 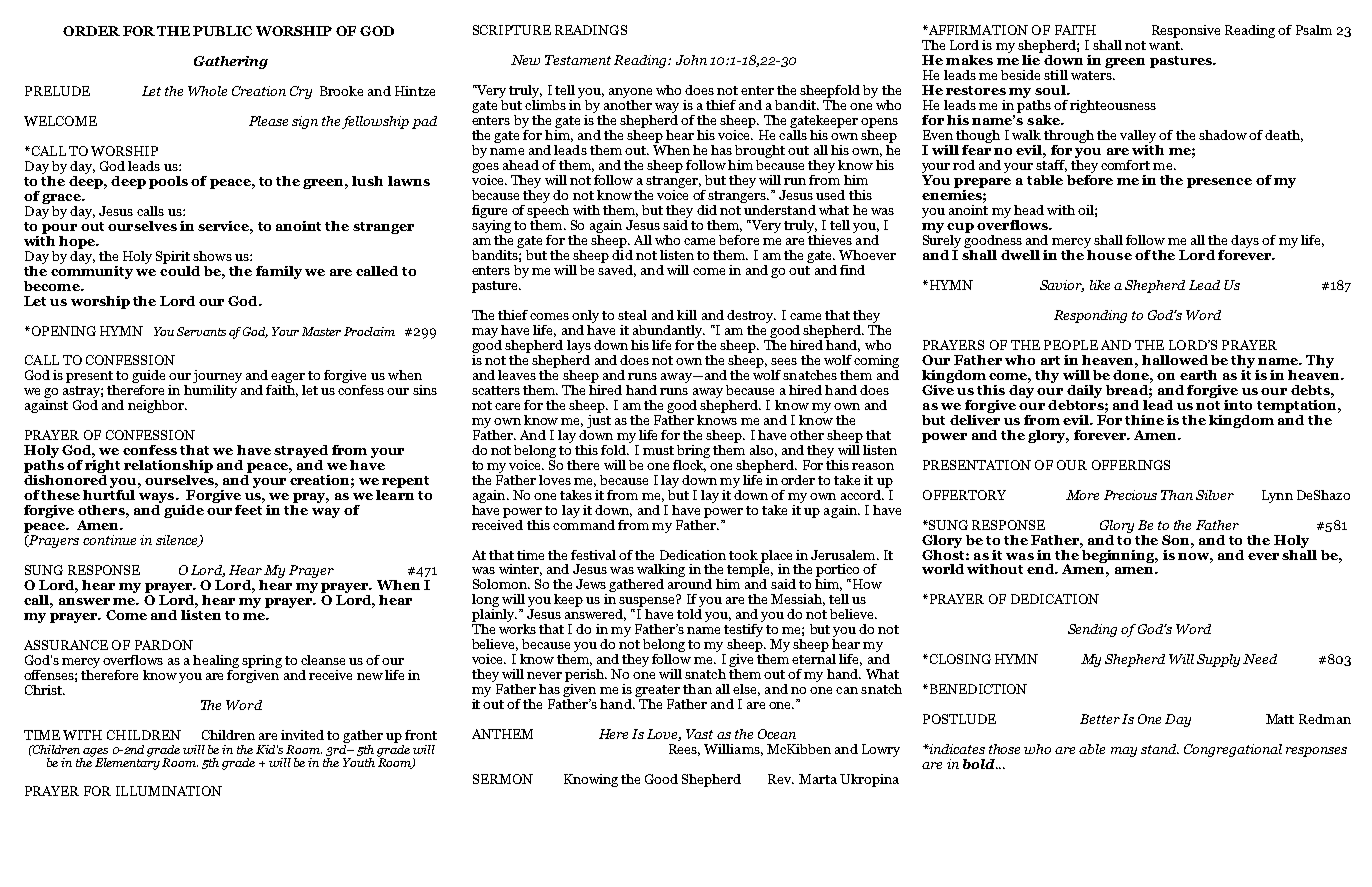 What do you see at coordinates (126, 762) in the screenshot?
I see `Elementary` at bounding box center [126, 762].
